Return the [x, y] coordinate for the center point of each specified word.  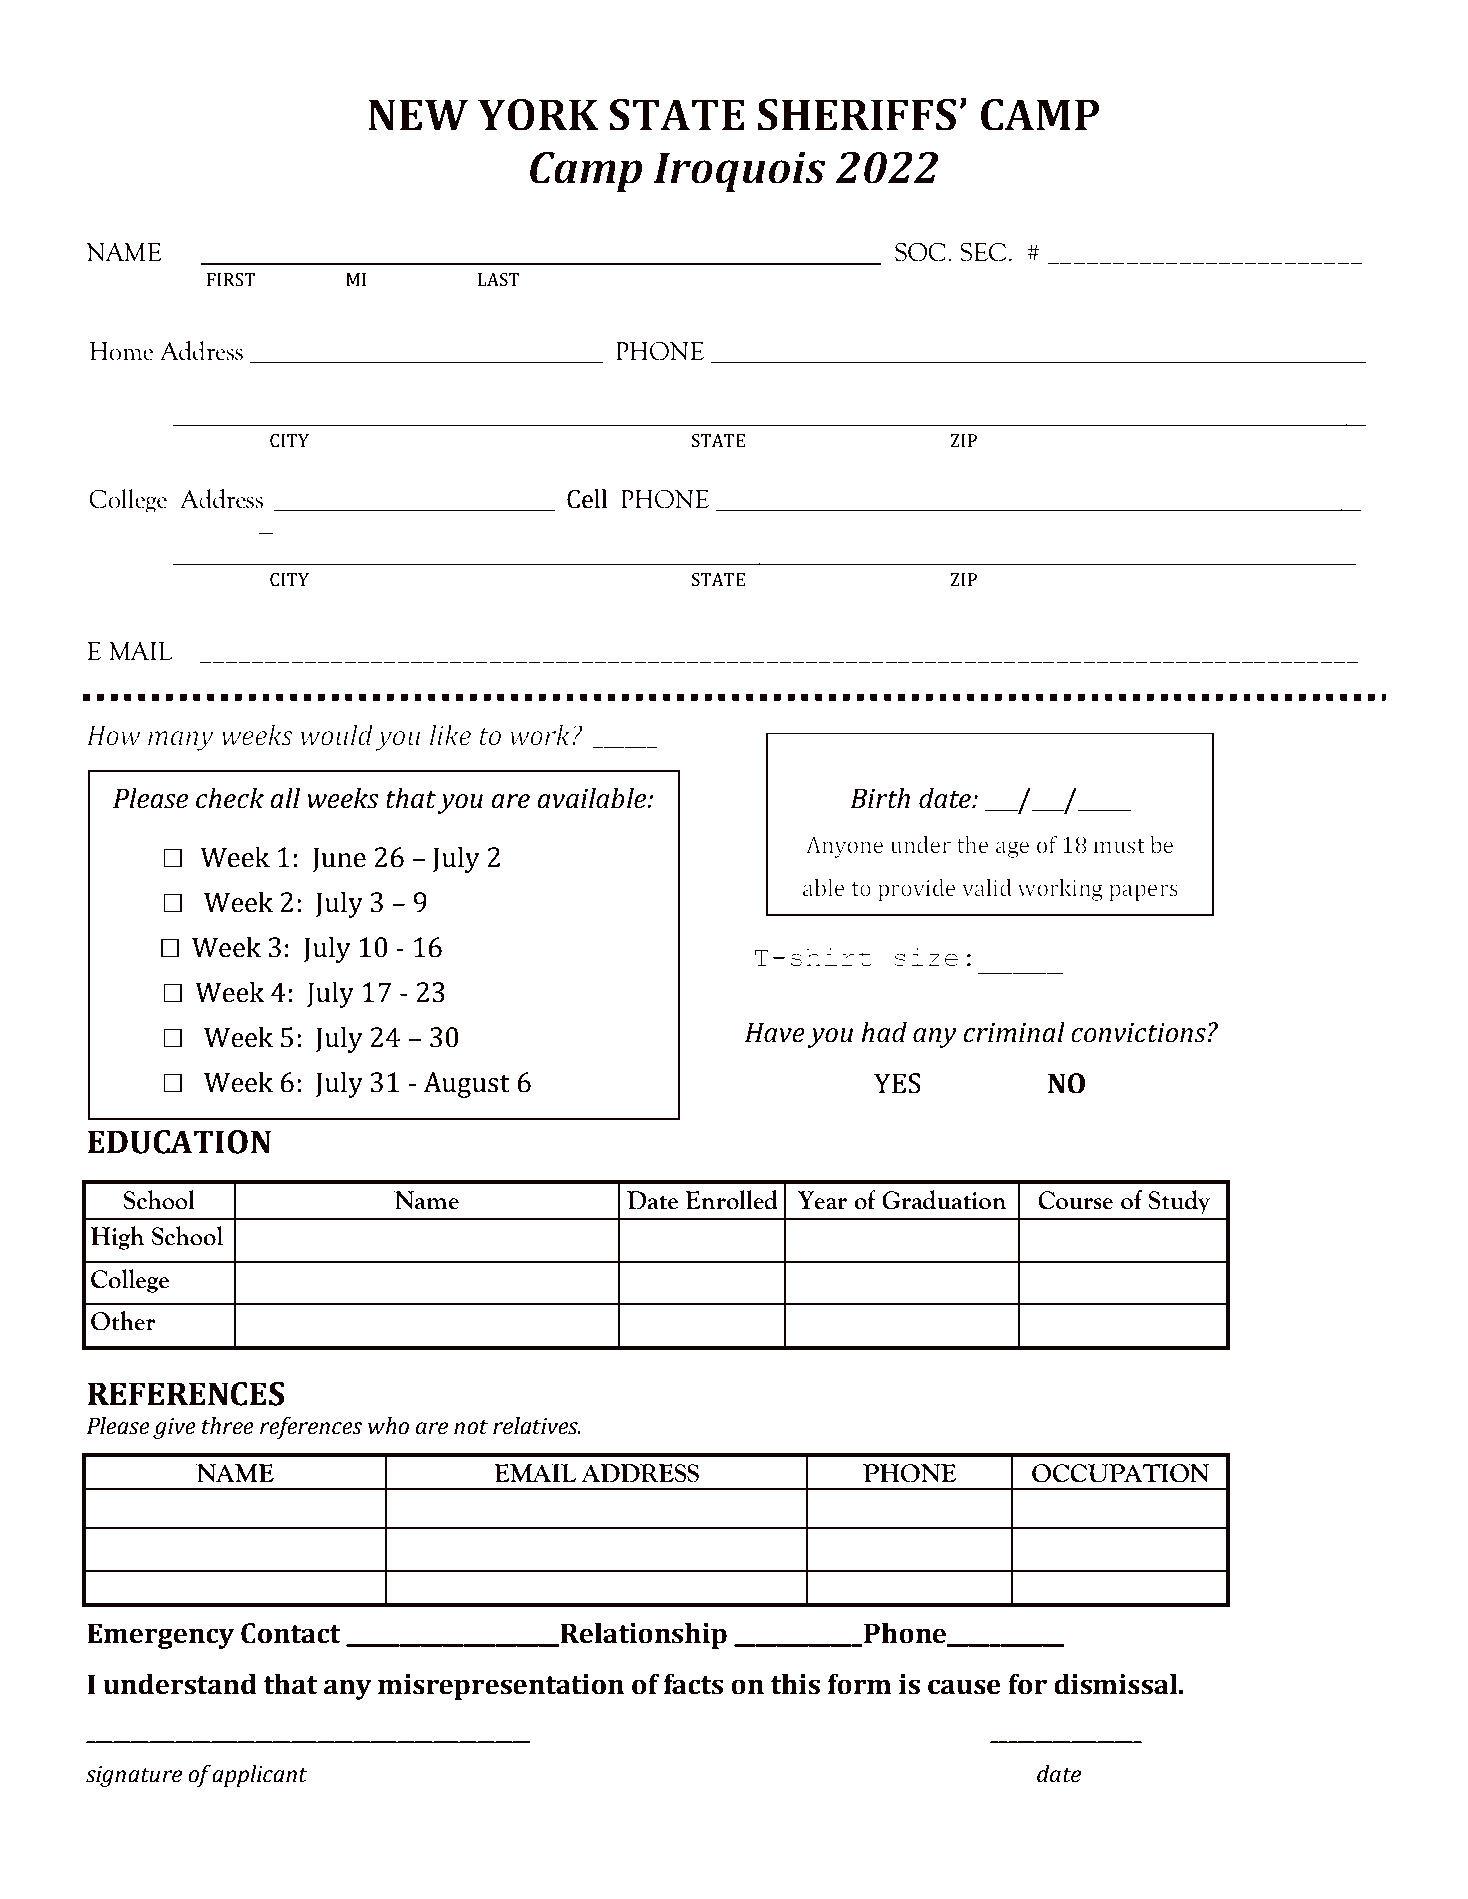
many [181, 741]
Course [1075, 1200]
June [339, 859]
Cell [587, 499]
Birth [880, 798]
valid [987, 888]
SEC [984, 252]
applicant [259, 1776]
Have [775, 1032]
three [228, 1426]
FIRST [231, 280]
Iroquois [739, 171]
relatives [536, 1426]
